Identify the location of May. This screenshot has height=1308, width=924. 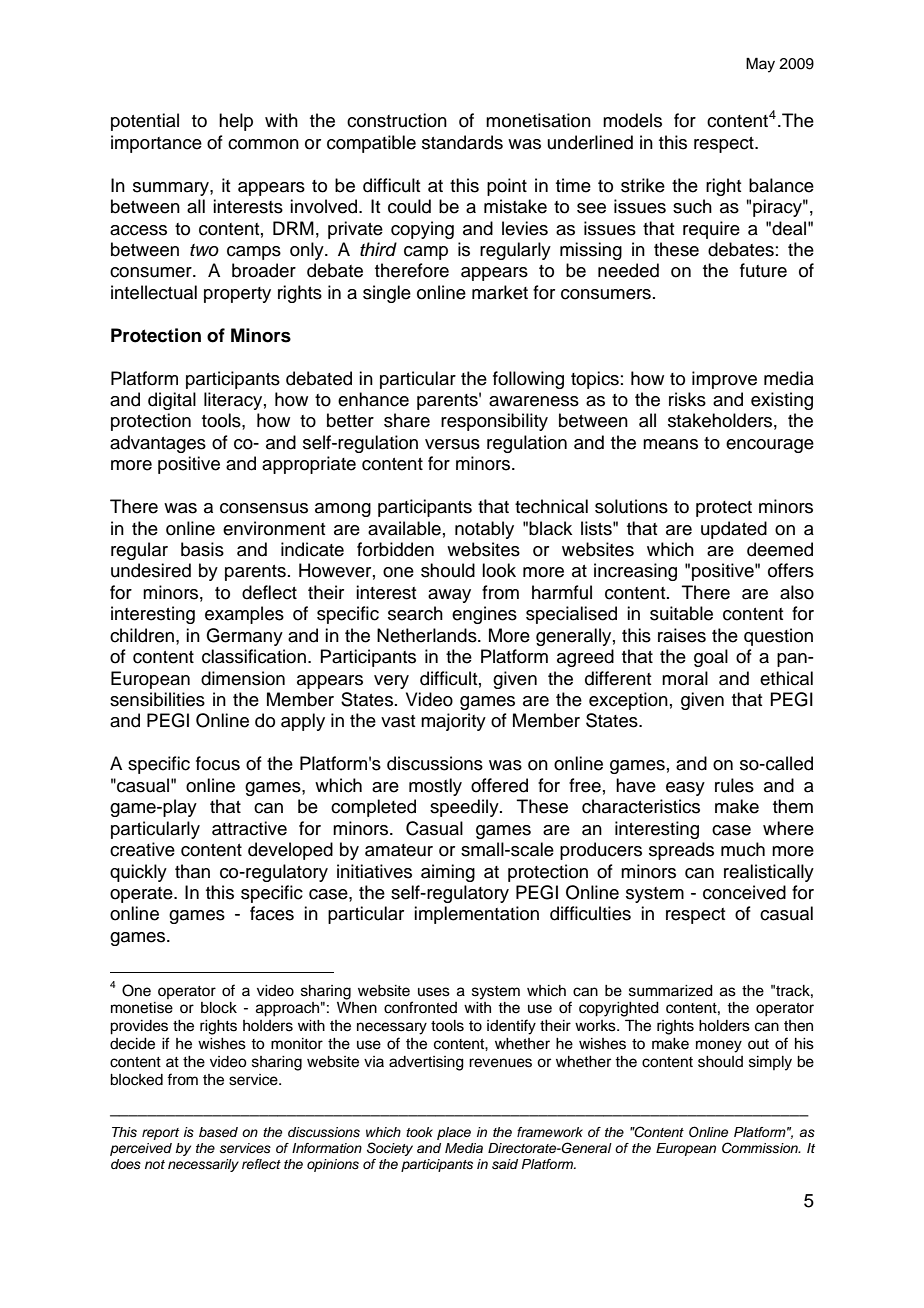
(760, 65).
